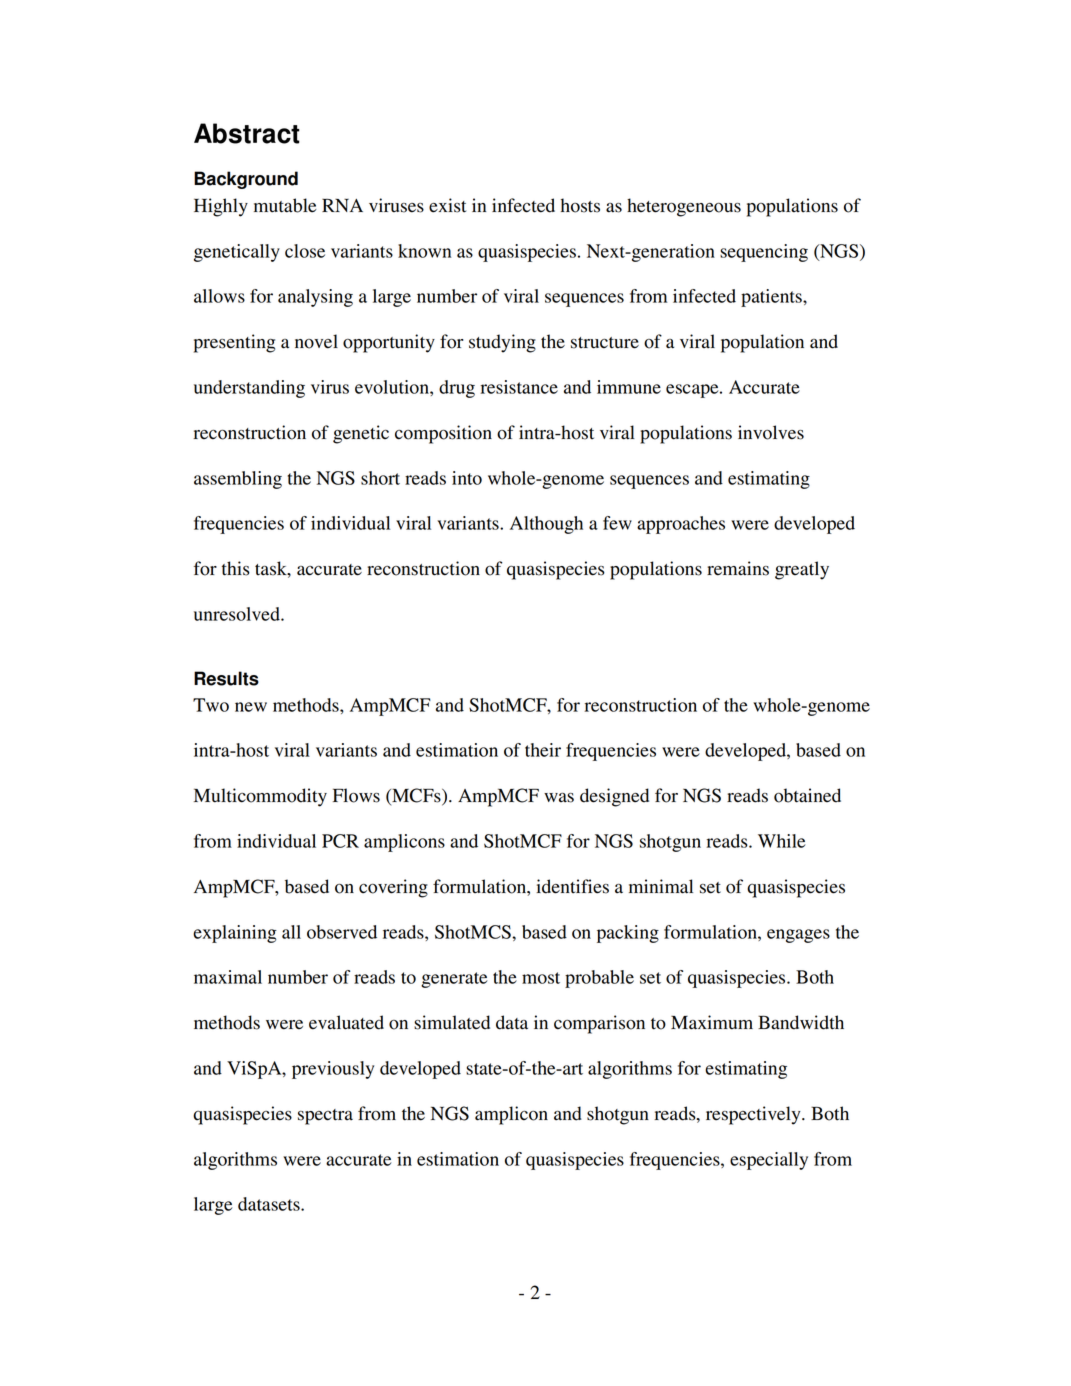  What do you see at coordinates (325, 1117) in the document?
I see `spectra` at bounding box center [325, 1117].
